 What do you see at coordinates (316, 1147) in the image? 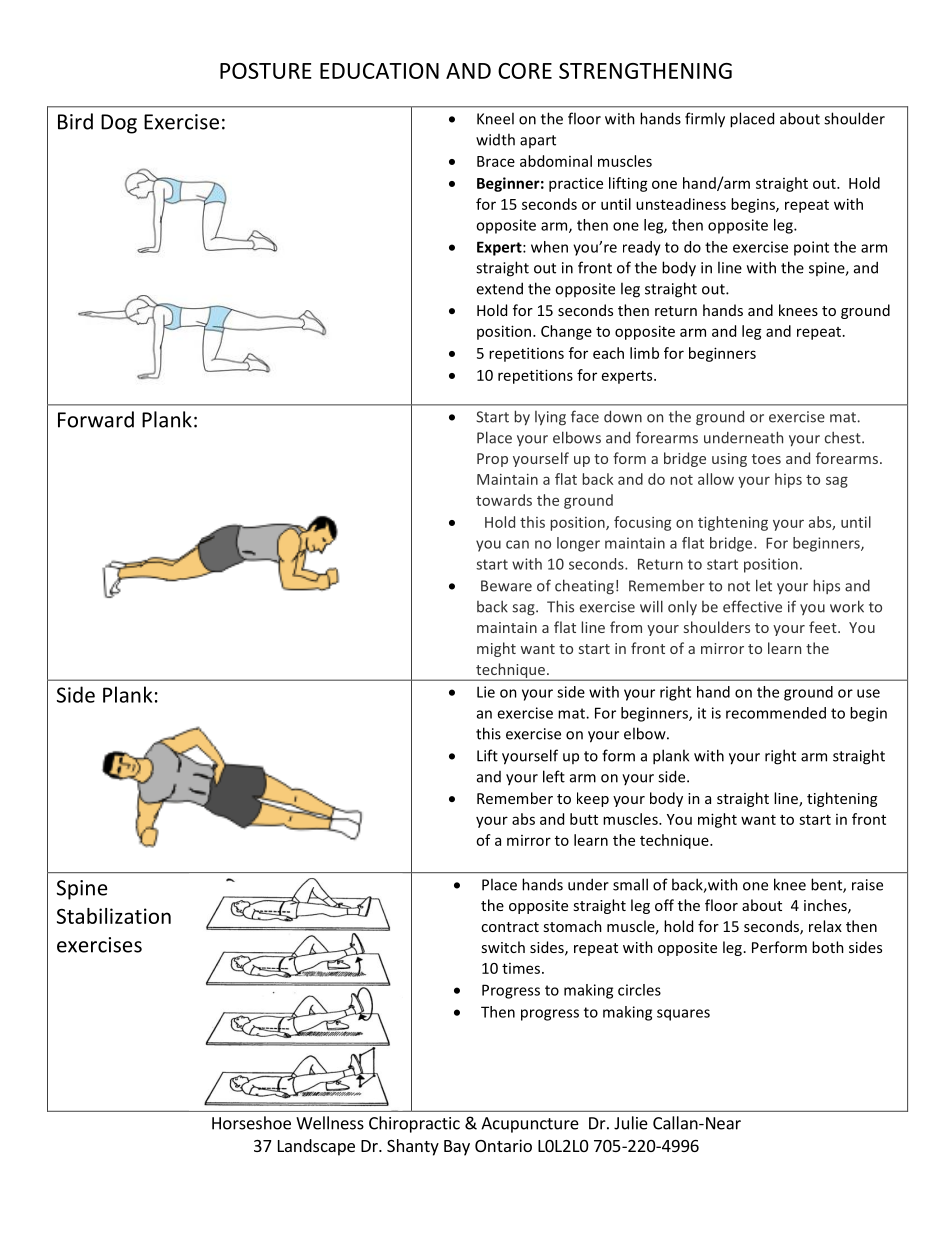
I see `Landscape` at bounding box center [316, 1147].
